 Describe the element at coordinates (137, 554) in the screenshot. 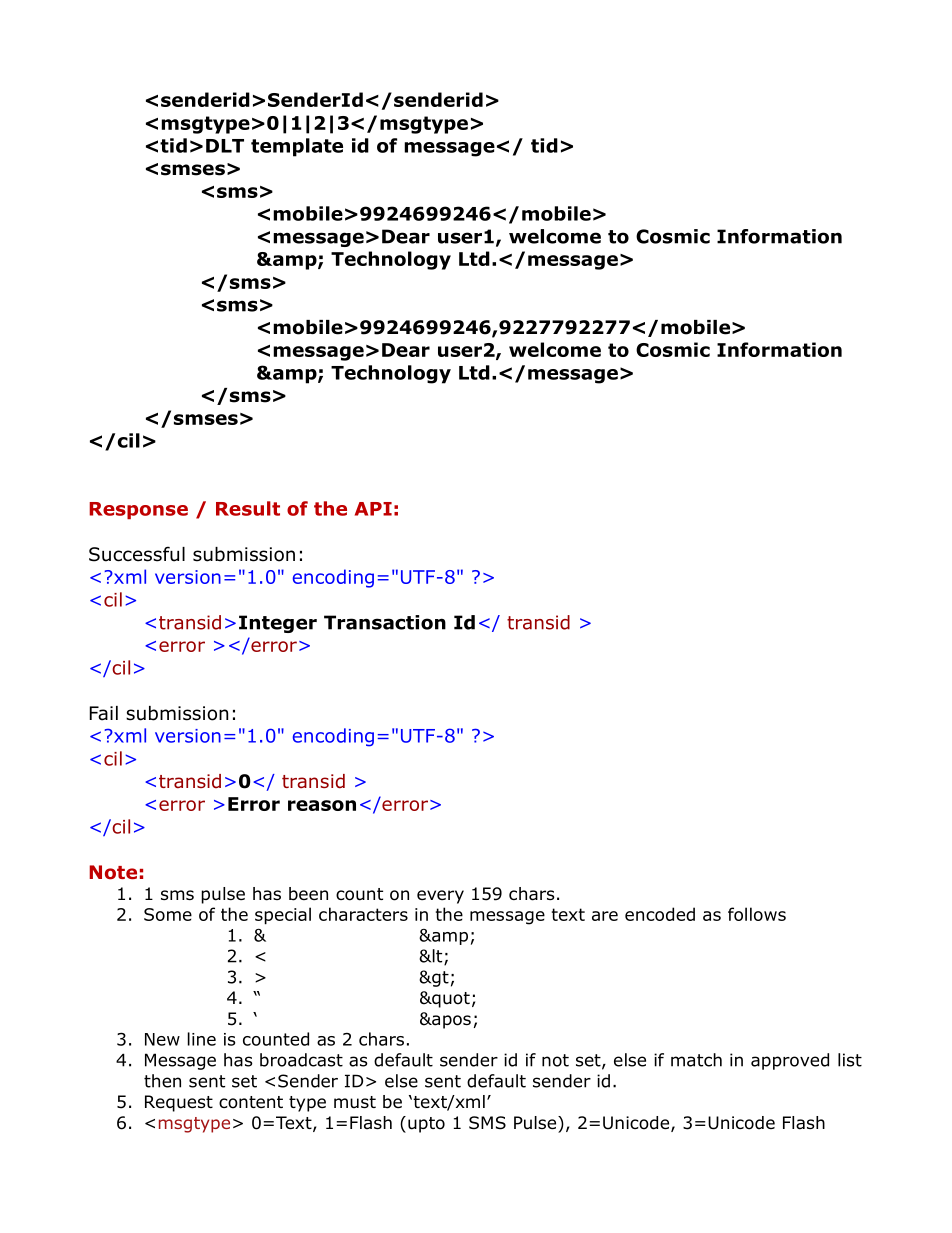

I see `Successful` at that location.
